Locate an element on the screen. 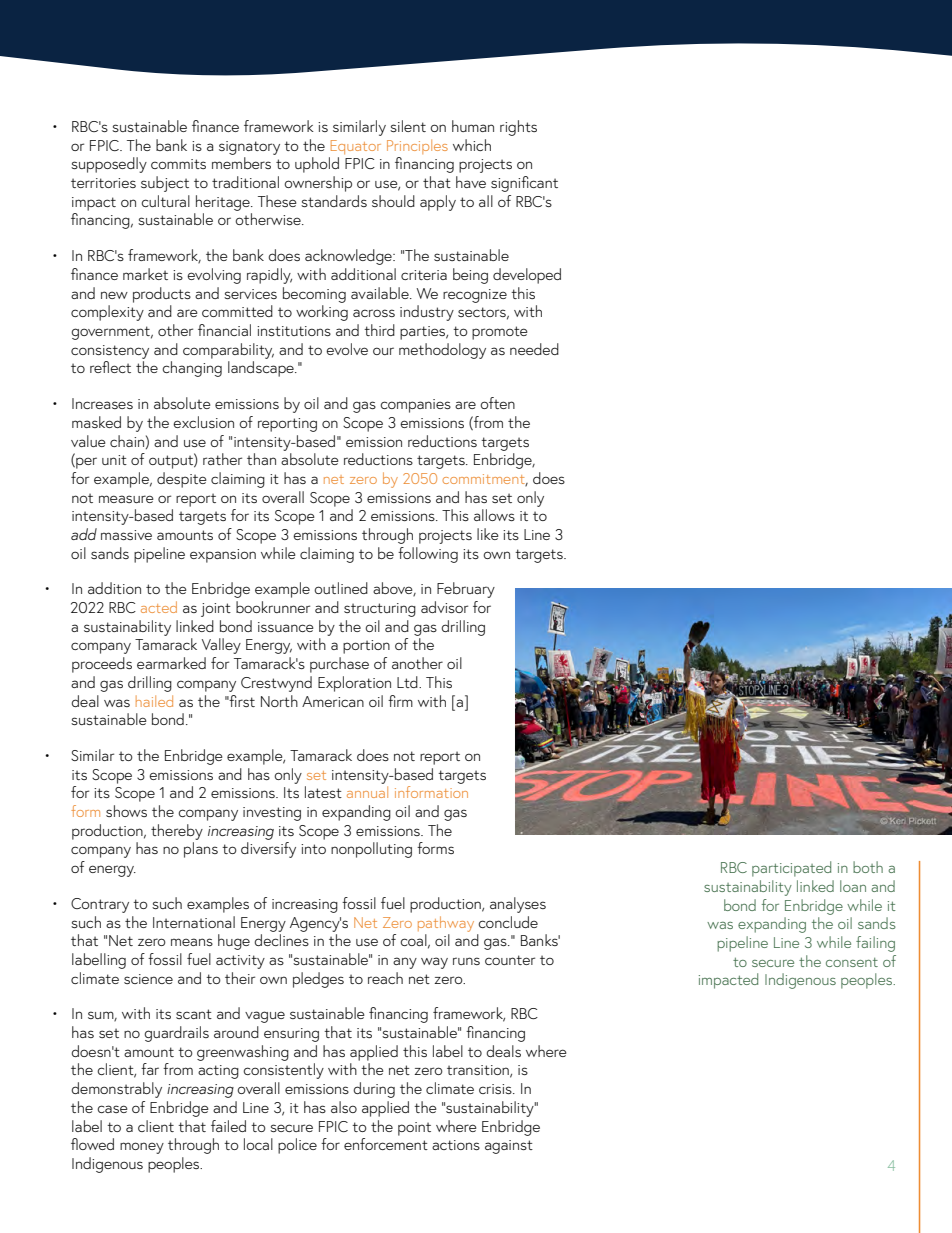 Image resolution: width=952 pixels, height=1233 pixels. significant is located at coordinates (524, 184).
